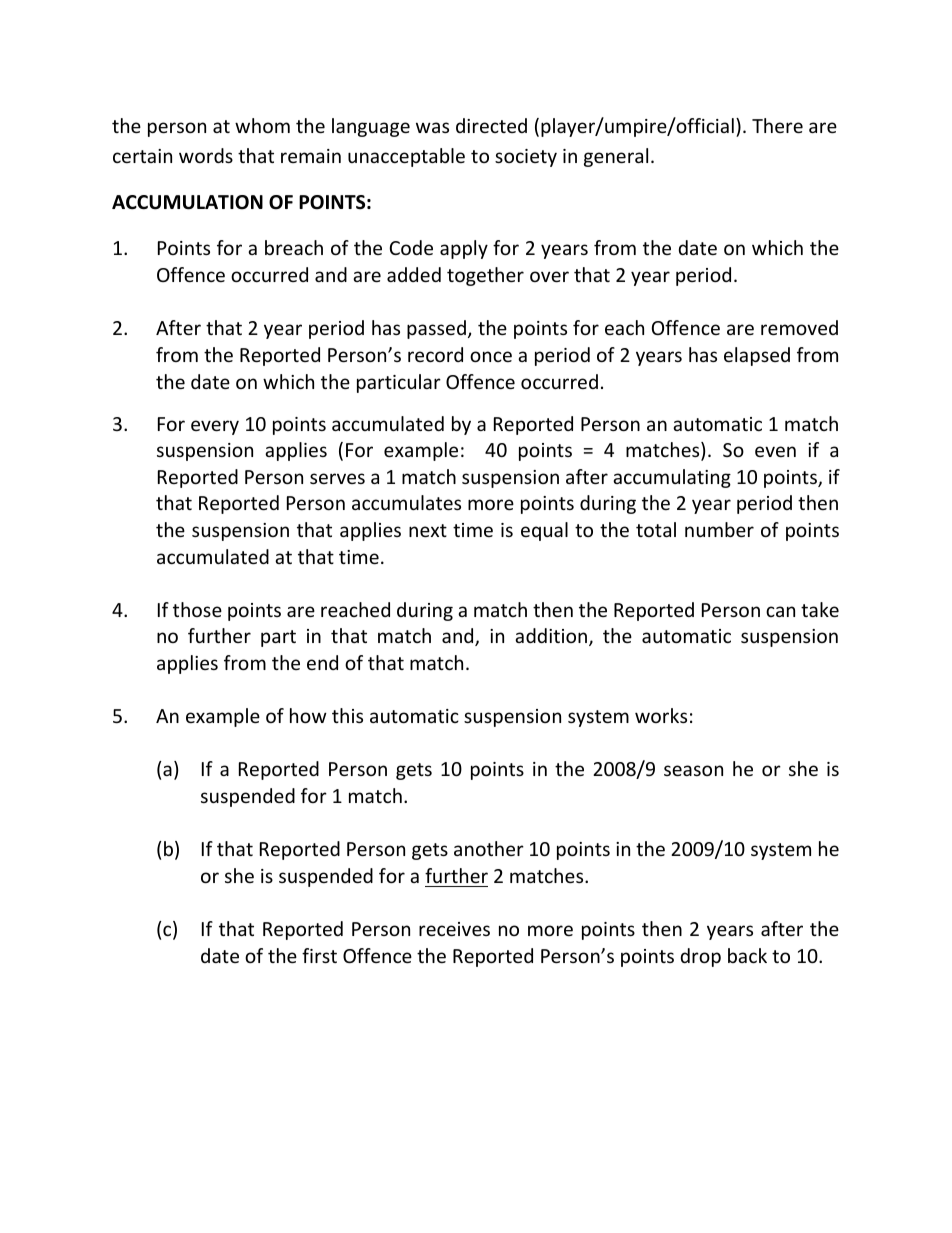 The height and width of the image is (1233, 952). Describe the element at coordinates (747, 955) in the image. I see `back` at that location.
